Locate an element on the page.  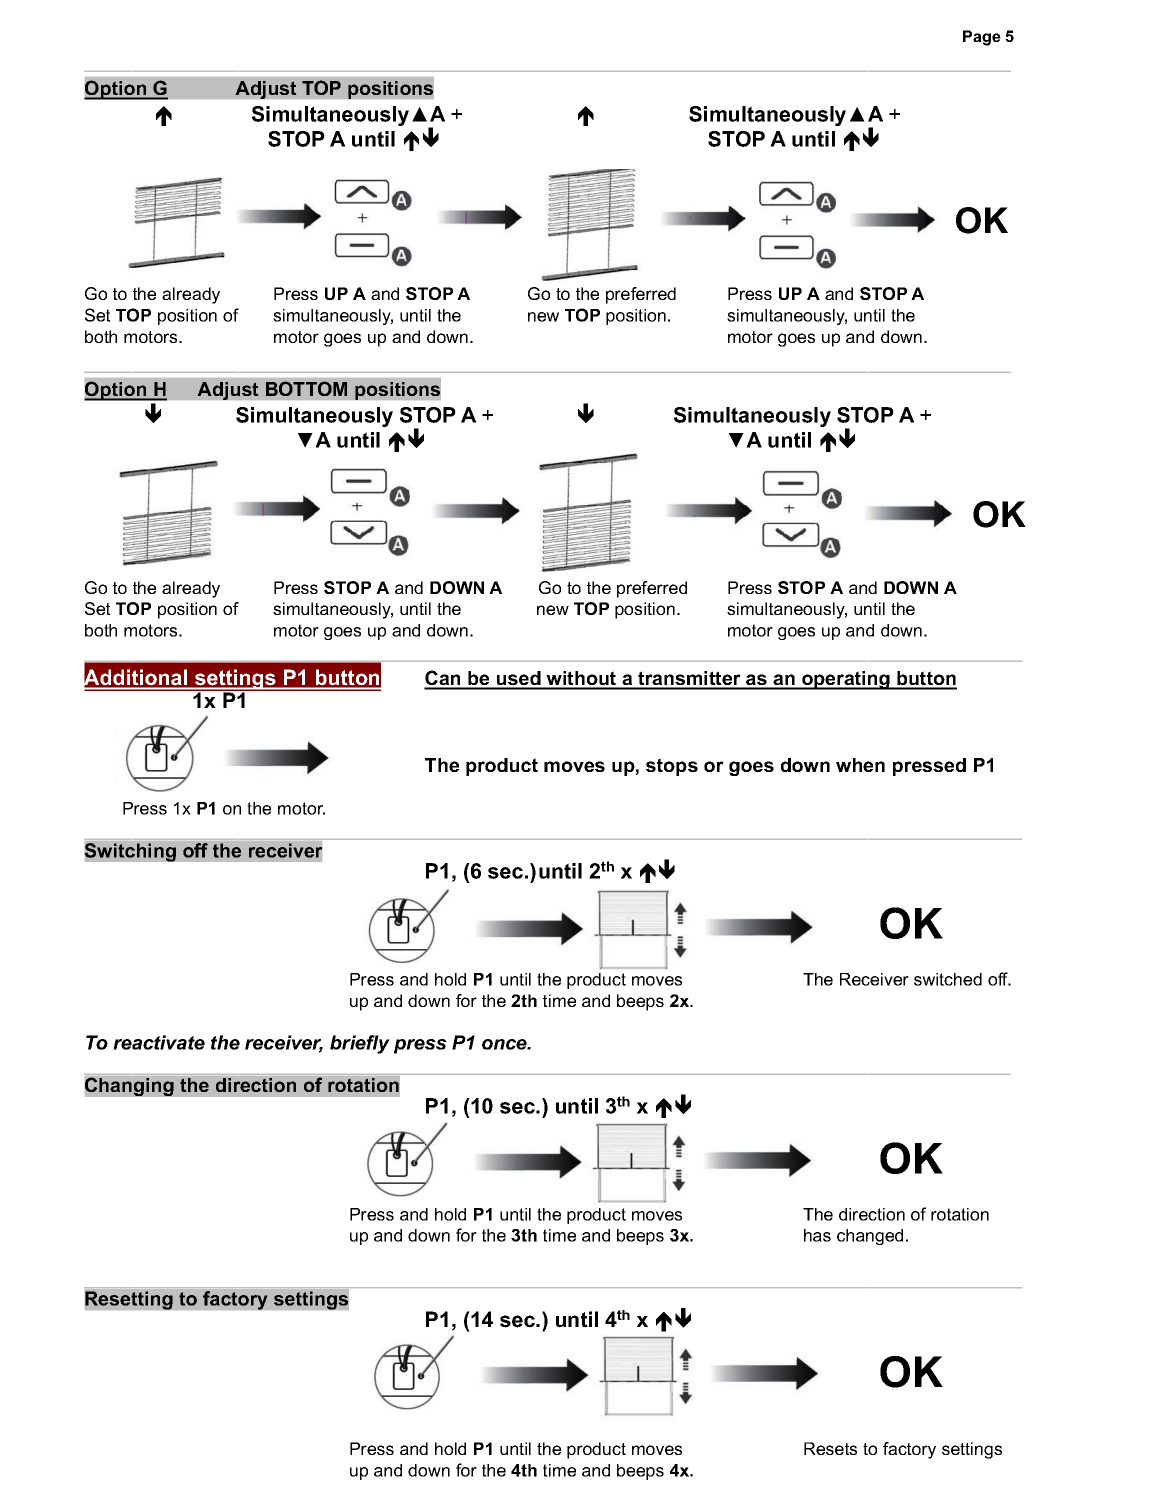
operating is located at coordinates (846, 680).
